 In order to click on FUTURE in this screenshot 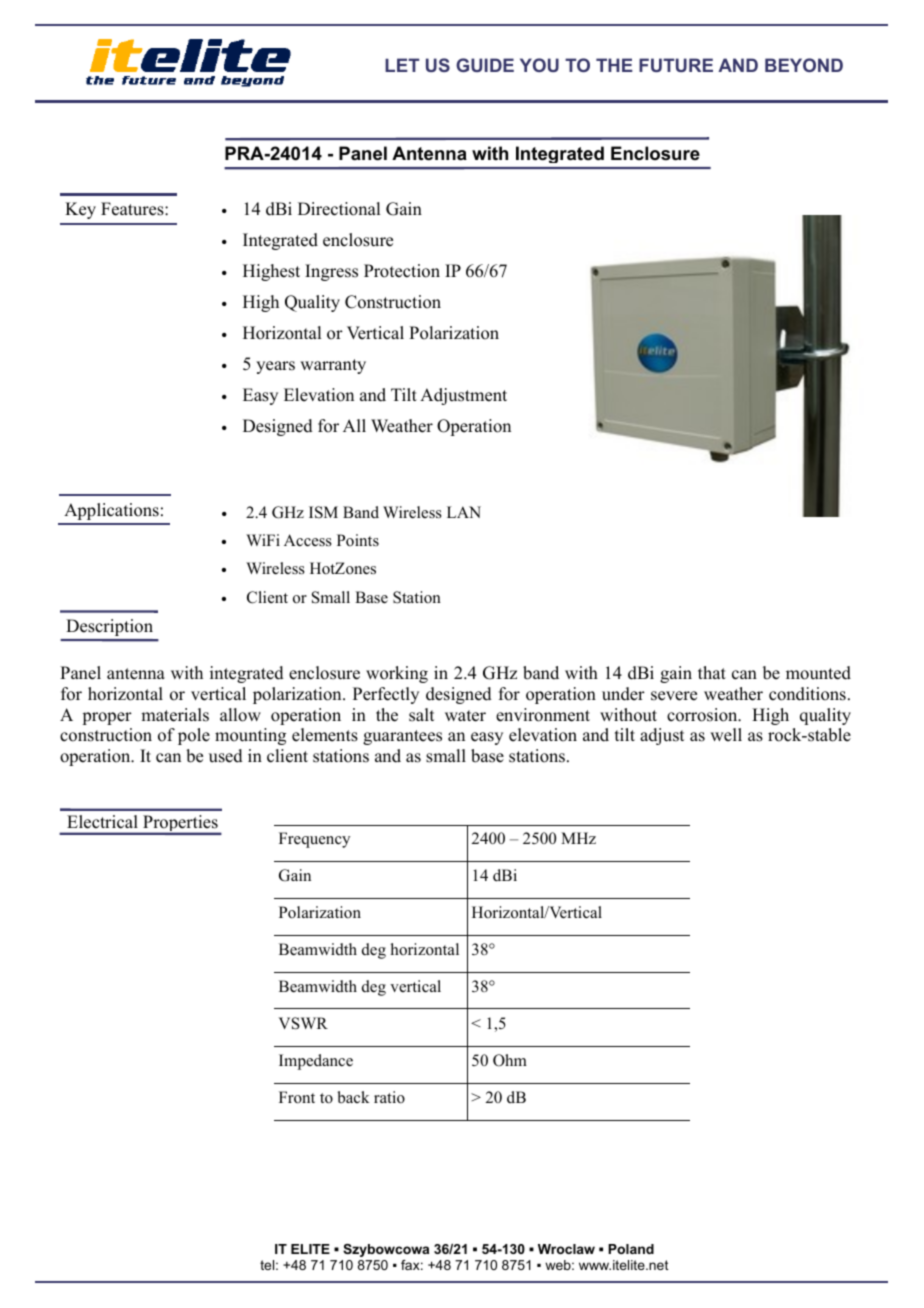, I will do `click(676, 65)`.
